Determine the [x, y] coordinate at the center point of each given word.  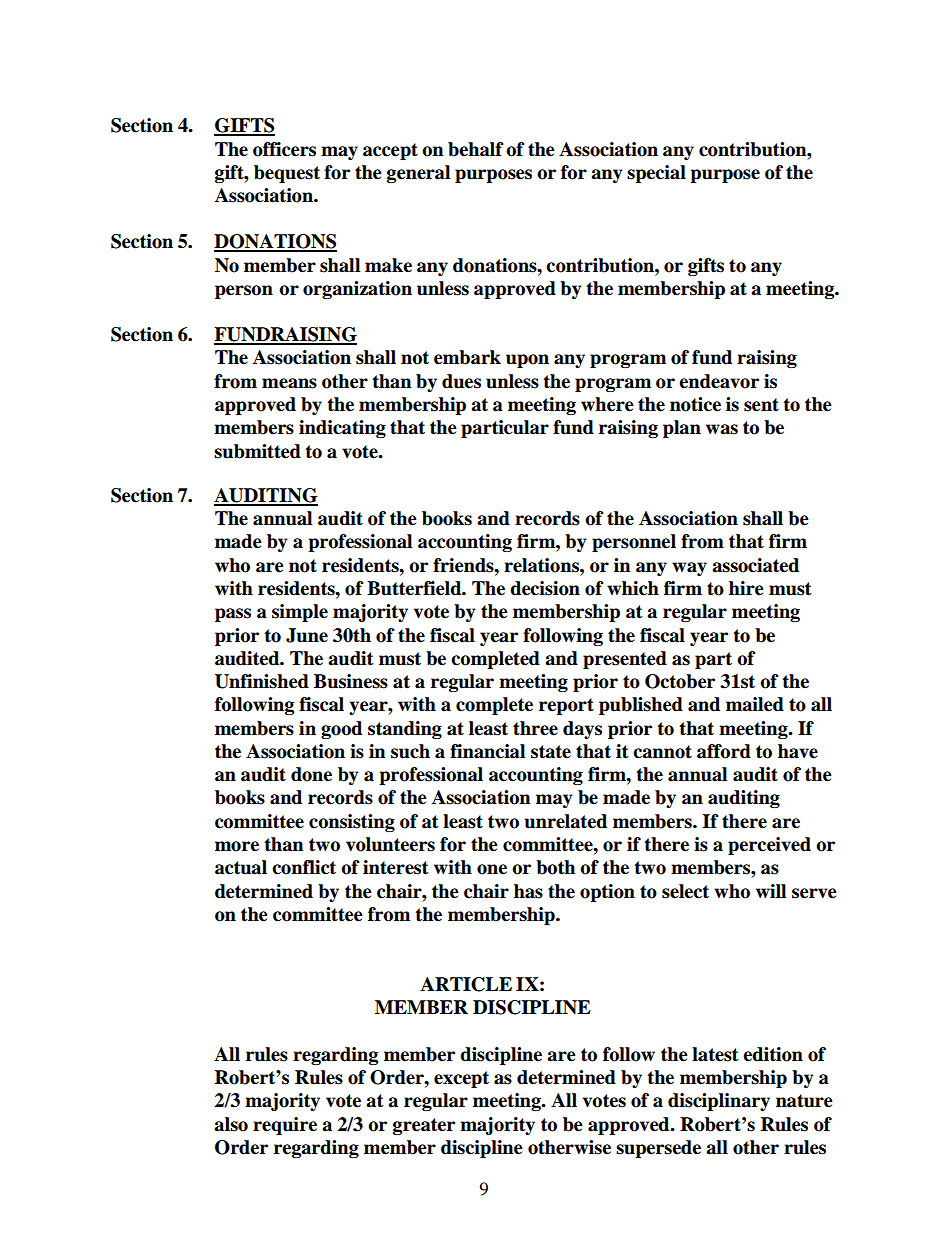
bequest [287, 174]
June [307, 635]
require [285, 1126]
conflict [304, 867]
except [461, 1079]
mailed [755, 704]
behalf [476, 149]
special [656, 174]
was [722, 429]
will [771, 891]
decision [545, 588]
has [528, 891]
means [289, 383]
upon [527, 361]
